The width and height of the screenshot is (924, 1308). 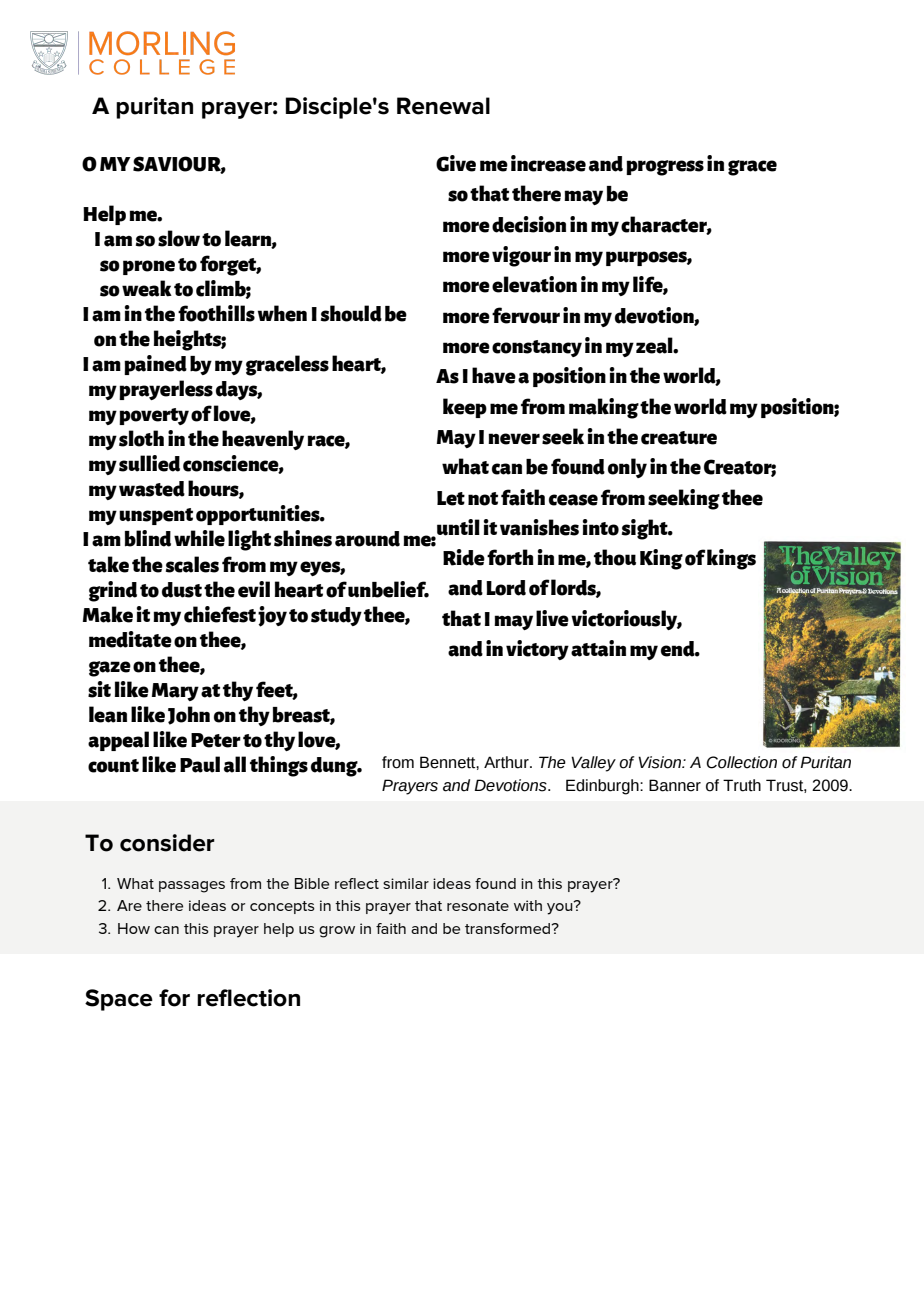 What do you see at coordinates (494, 375) in the screenshot?
I see `have` at bounding box center [494, 375].
